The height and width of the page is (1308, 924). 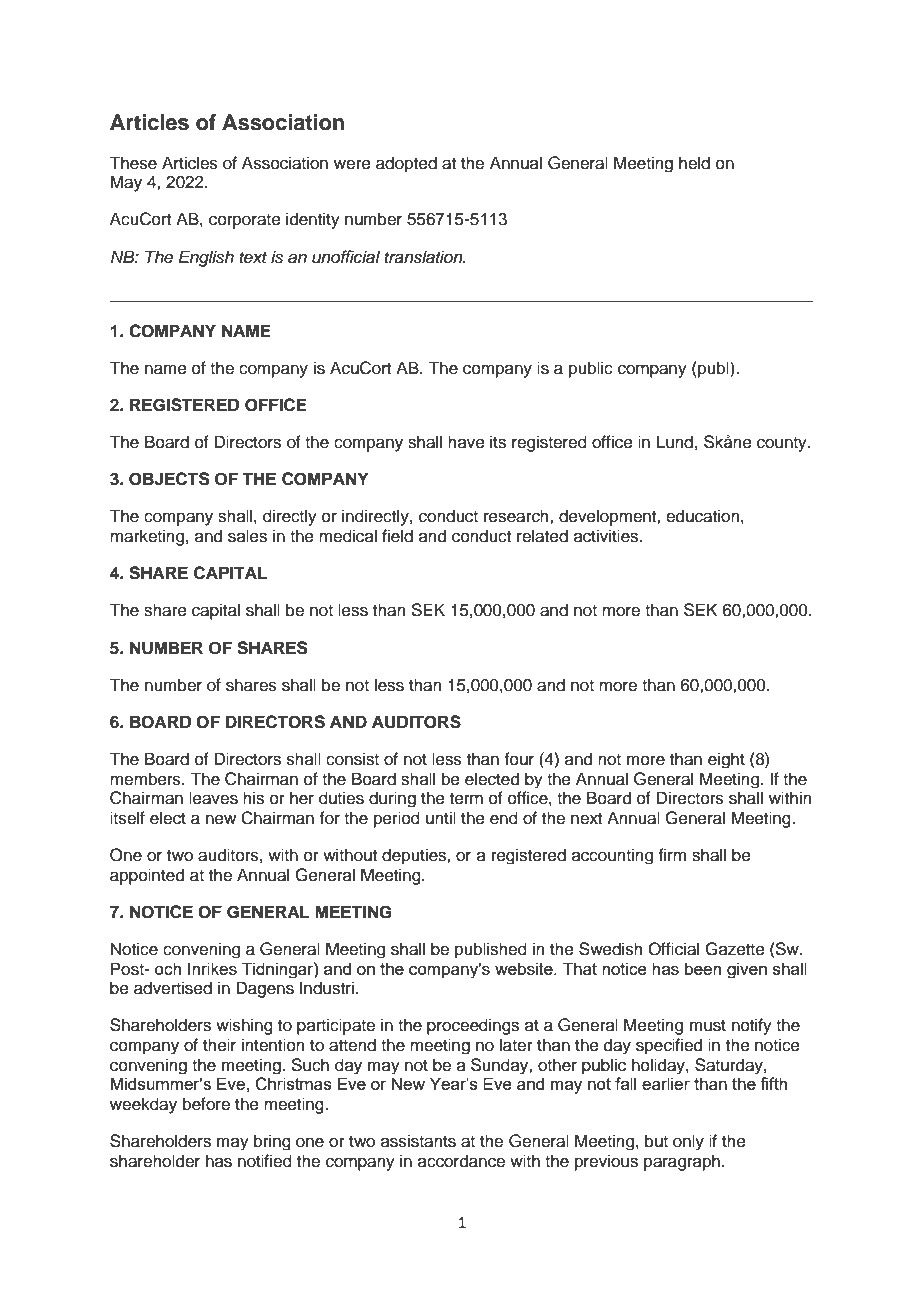 I want to click on have, so click(x=466, y=442).
